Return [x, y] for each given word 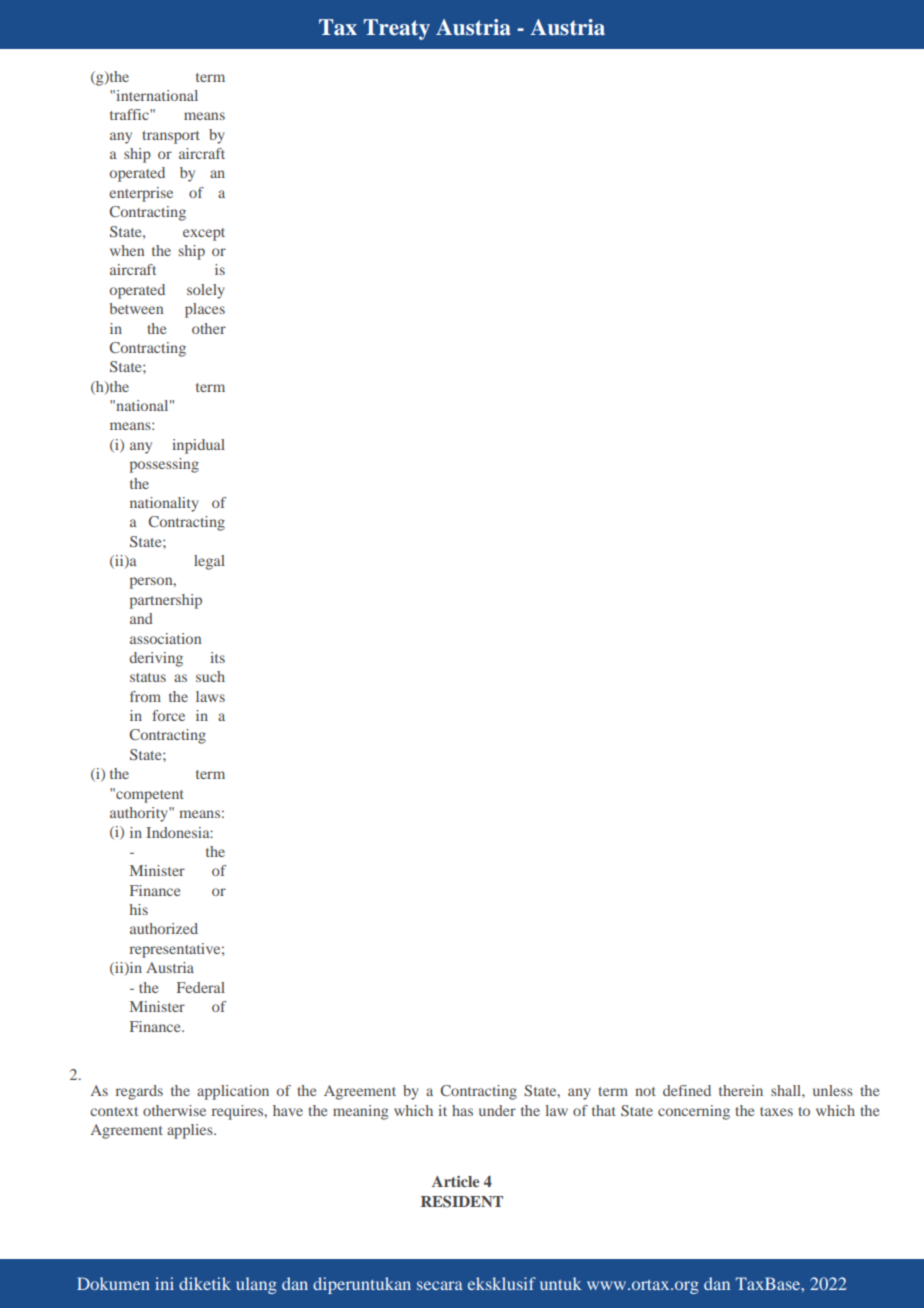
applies [191, 1131]
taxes [776, 1111]
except [204, 234]
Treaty [397, 29]
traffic [130, 114]
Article [455, 1181]
